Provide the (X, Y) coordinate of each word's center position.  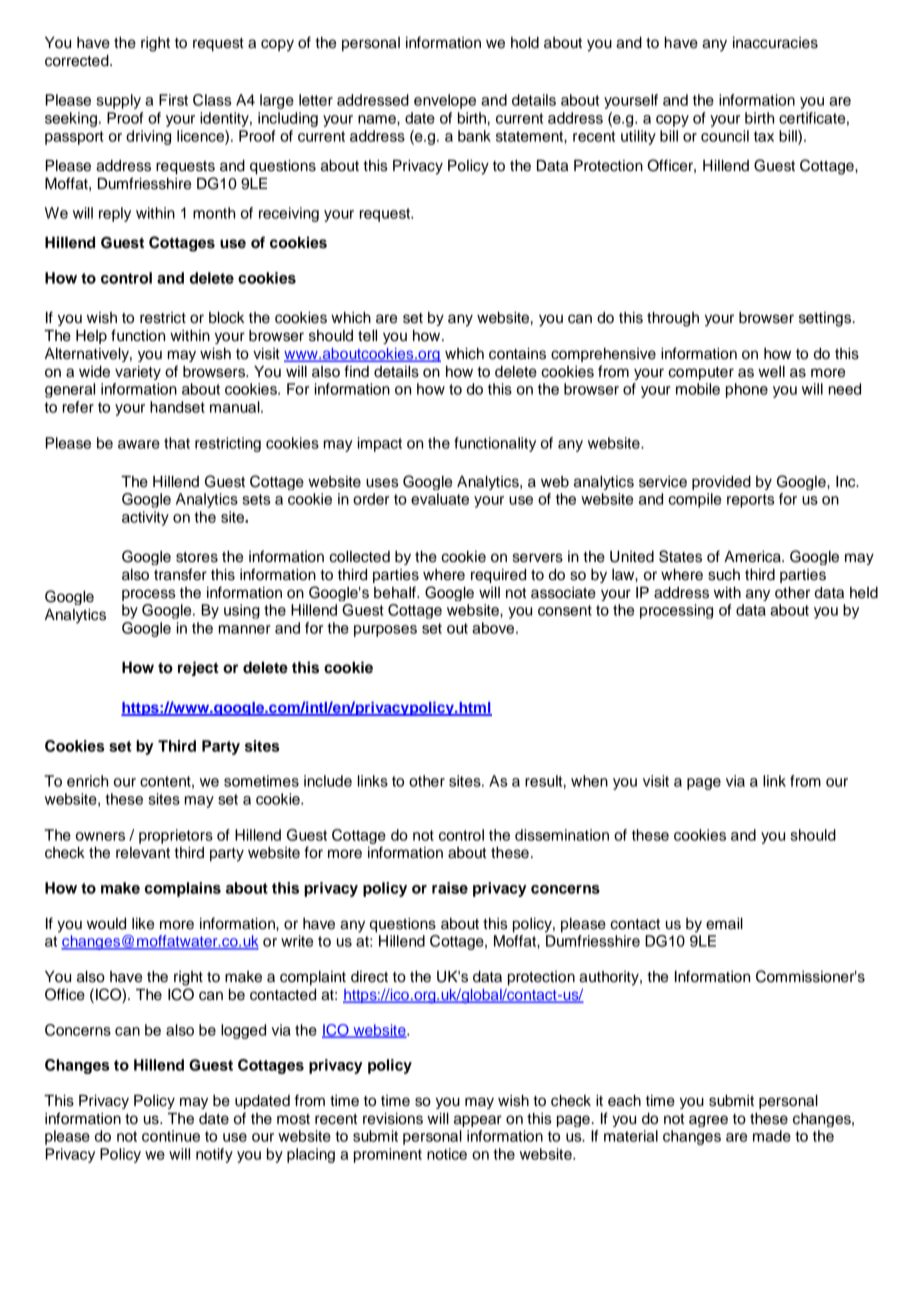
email (724, 924)
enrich (87, 781)
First (173, 100)
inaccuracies (775, 43)
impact (380, 444)
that (177, 443)
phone (747, 390)
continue (171, 1136)
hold (525, 43)
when (589, 781)
